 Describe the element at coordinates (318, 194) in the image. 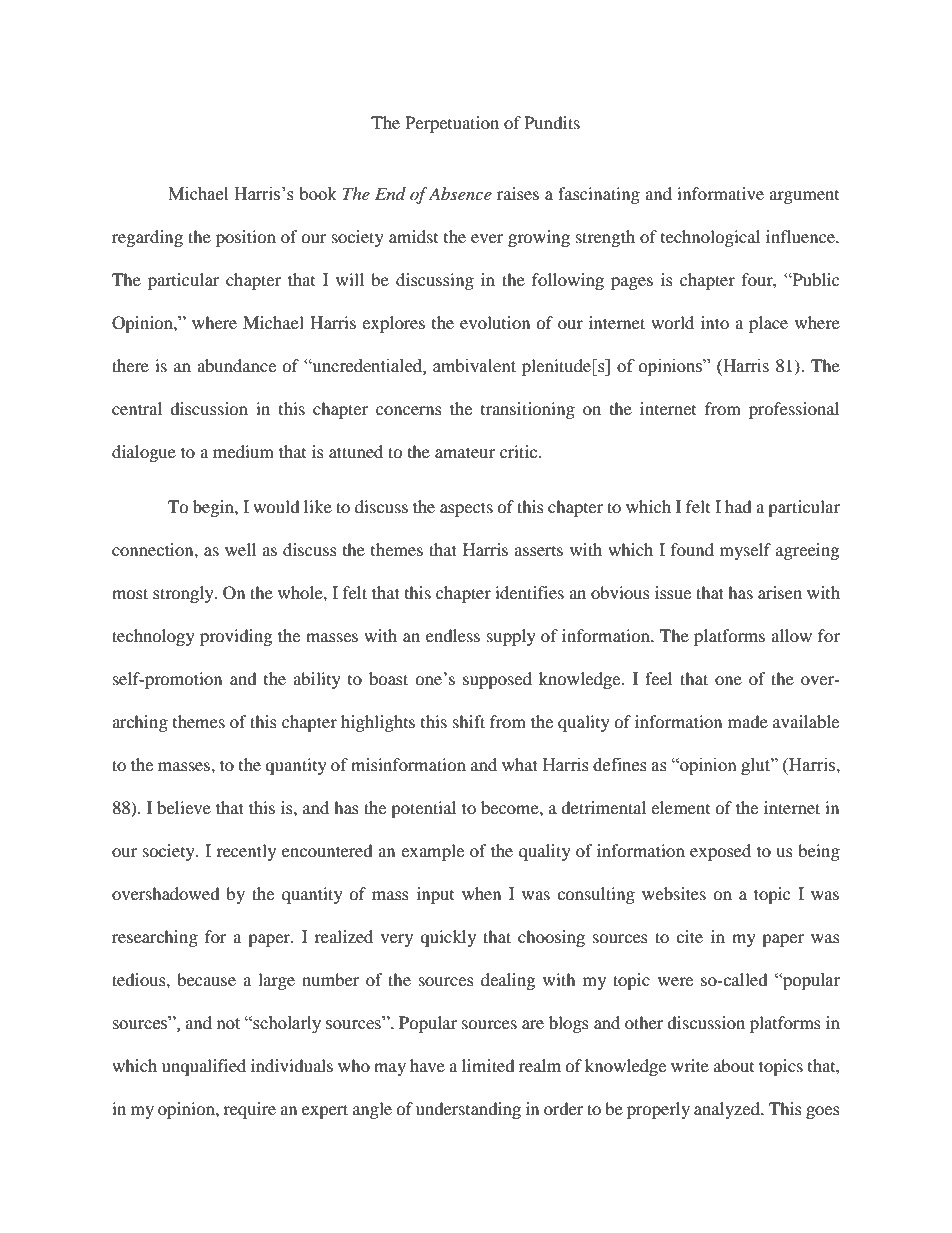

I see `book` at that location.
